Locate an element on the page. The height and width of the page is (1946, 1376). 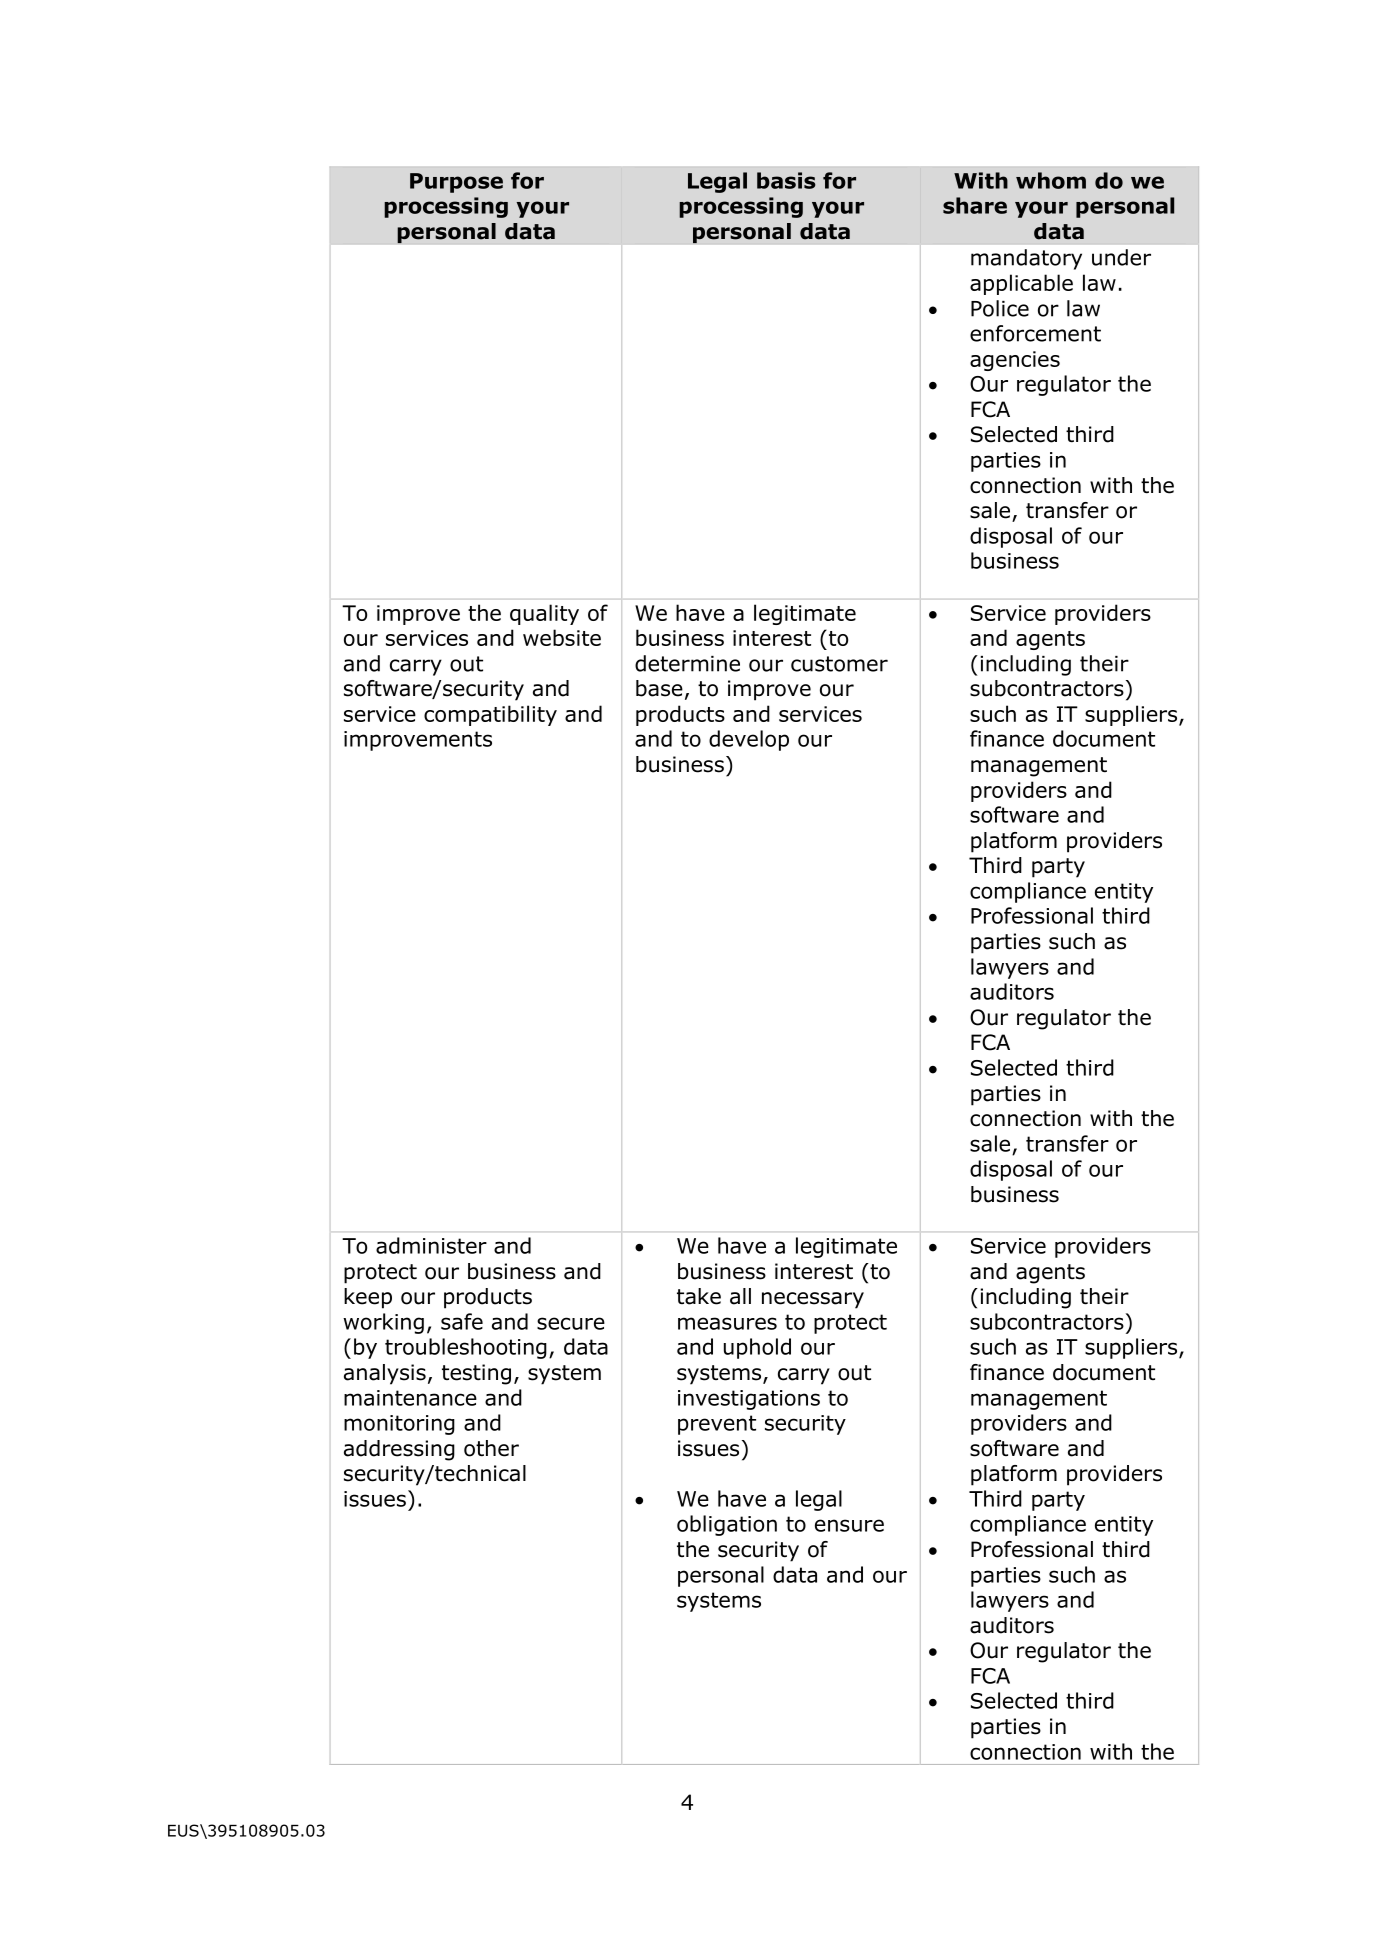
determine is located at coordinates (687, 663).
